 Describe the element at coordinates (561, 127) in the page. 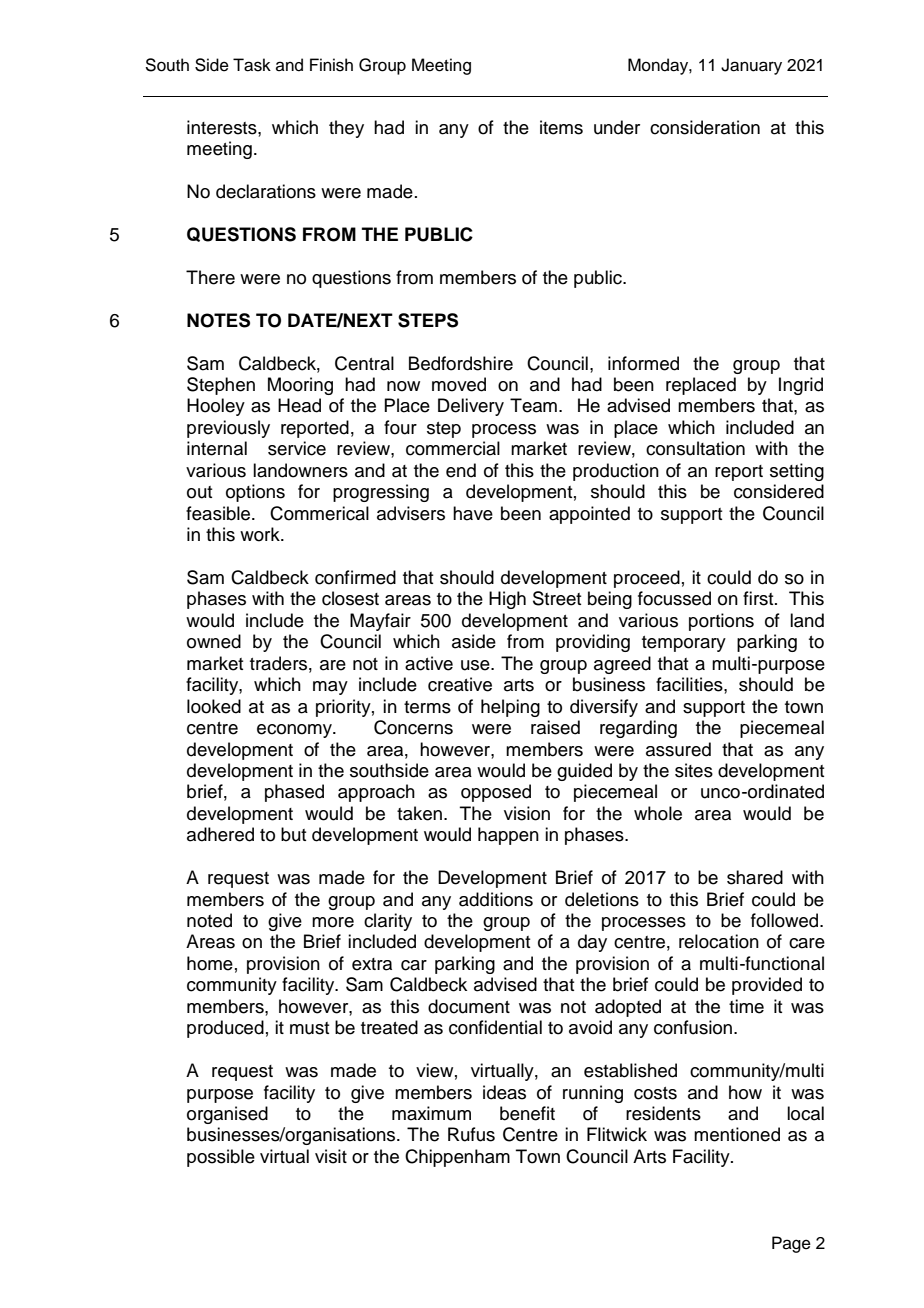

I see `items` at that location.
